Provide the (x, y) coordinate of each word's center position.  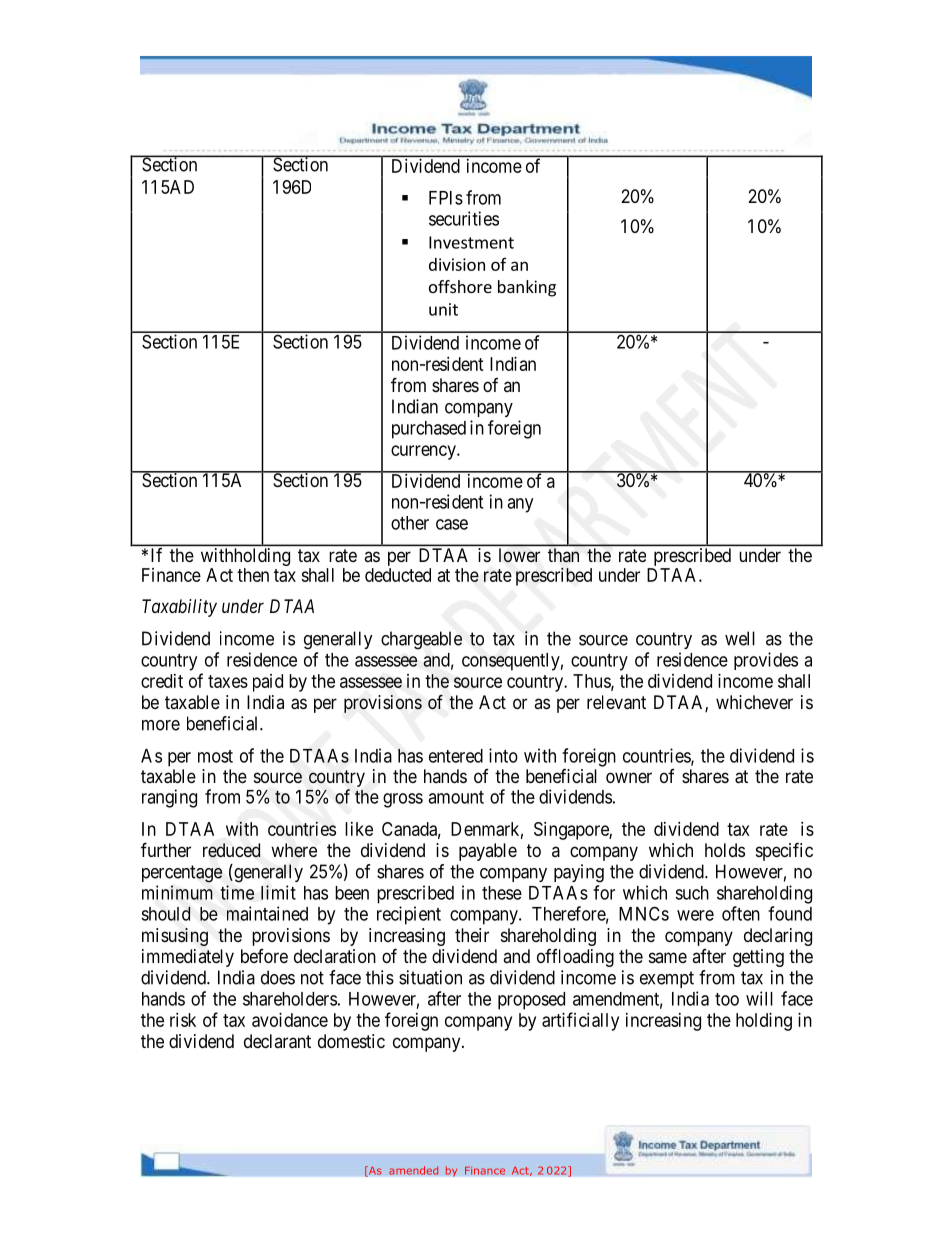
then (253, 575)
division (457, 264)
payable (488, 852)
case (452, 524)
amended (414, 1170)
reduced (231, 850)
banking (527, 288)
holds (725, 850)
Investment (471, 242)
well (740, 638)
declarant (277, 1041)
